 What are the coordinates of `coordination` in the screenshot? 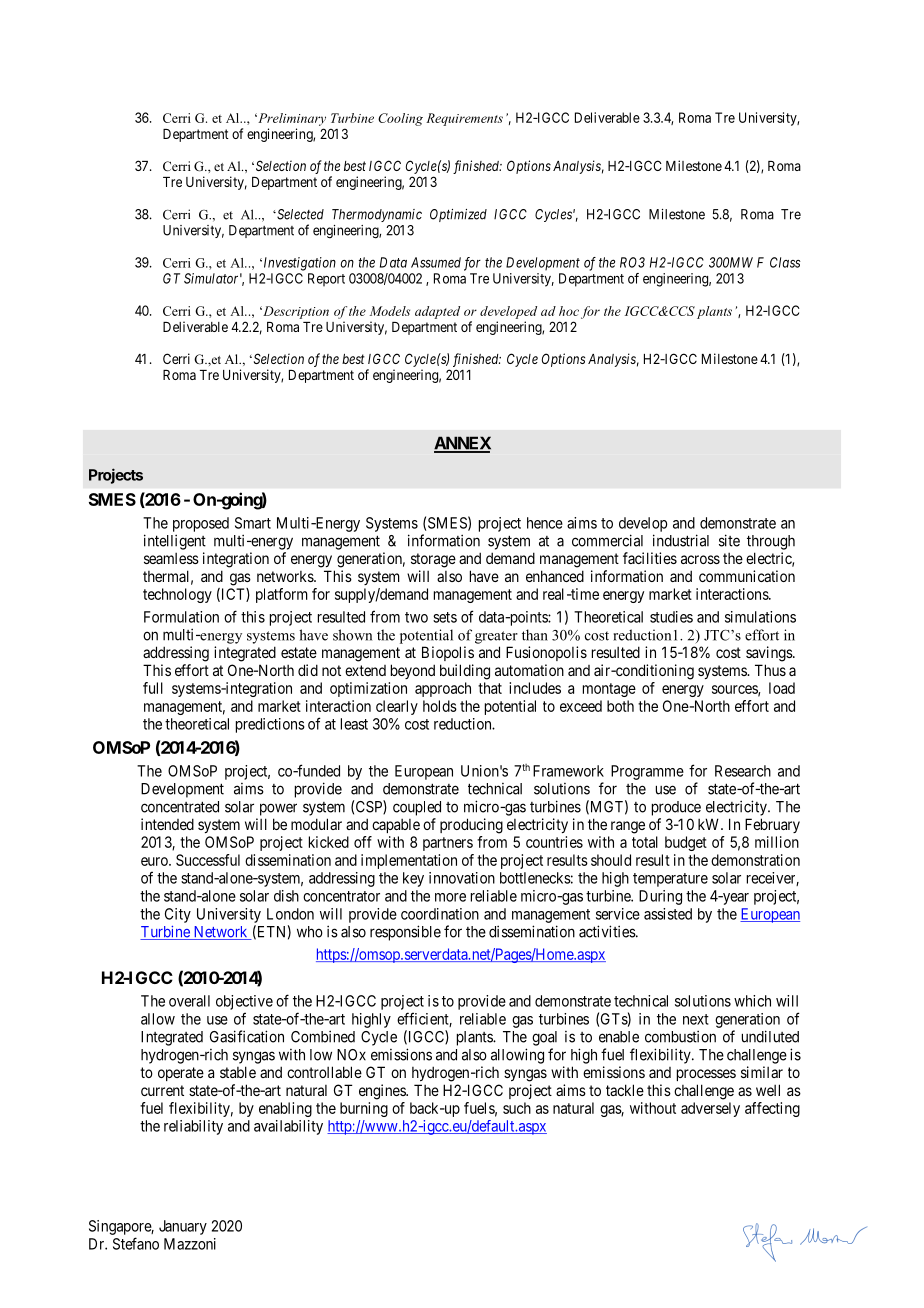 It's located at (440, 914).
